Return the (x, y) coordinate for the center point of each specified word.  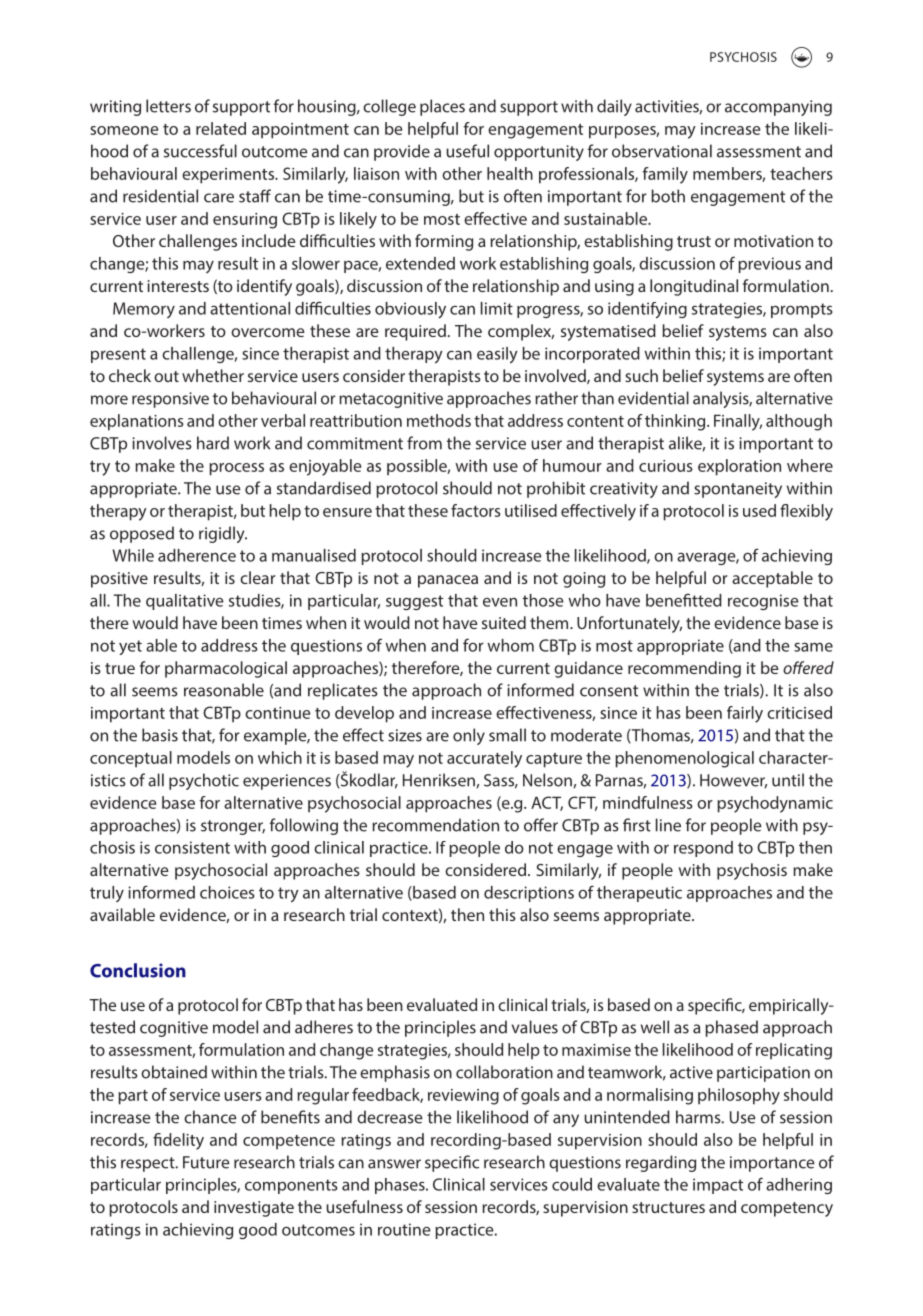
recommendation (435, 825)
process (236, 469)
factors (476, 510)
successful (200, 151)
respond (703, 849)
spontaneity (738, 490)
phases (401, 1186)
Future (206, 1162)
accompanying (778, 108)
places (442, 107)
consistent (192, 847)
